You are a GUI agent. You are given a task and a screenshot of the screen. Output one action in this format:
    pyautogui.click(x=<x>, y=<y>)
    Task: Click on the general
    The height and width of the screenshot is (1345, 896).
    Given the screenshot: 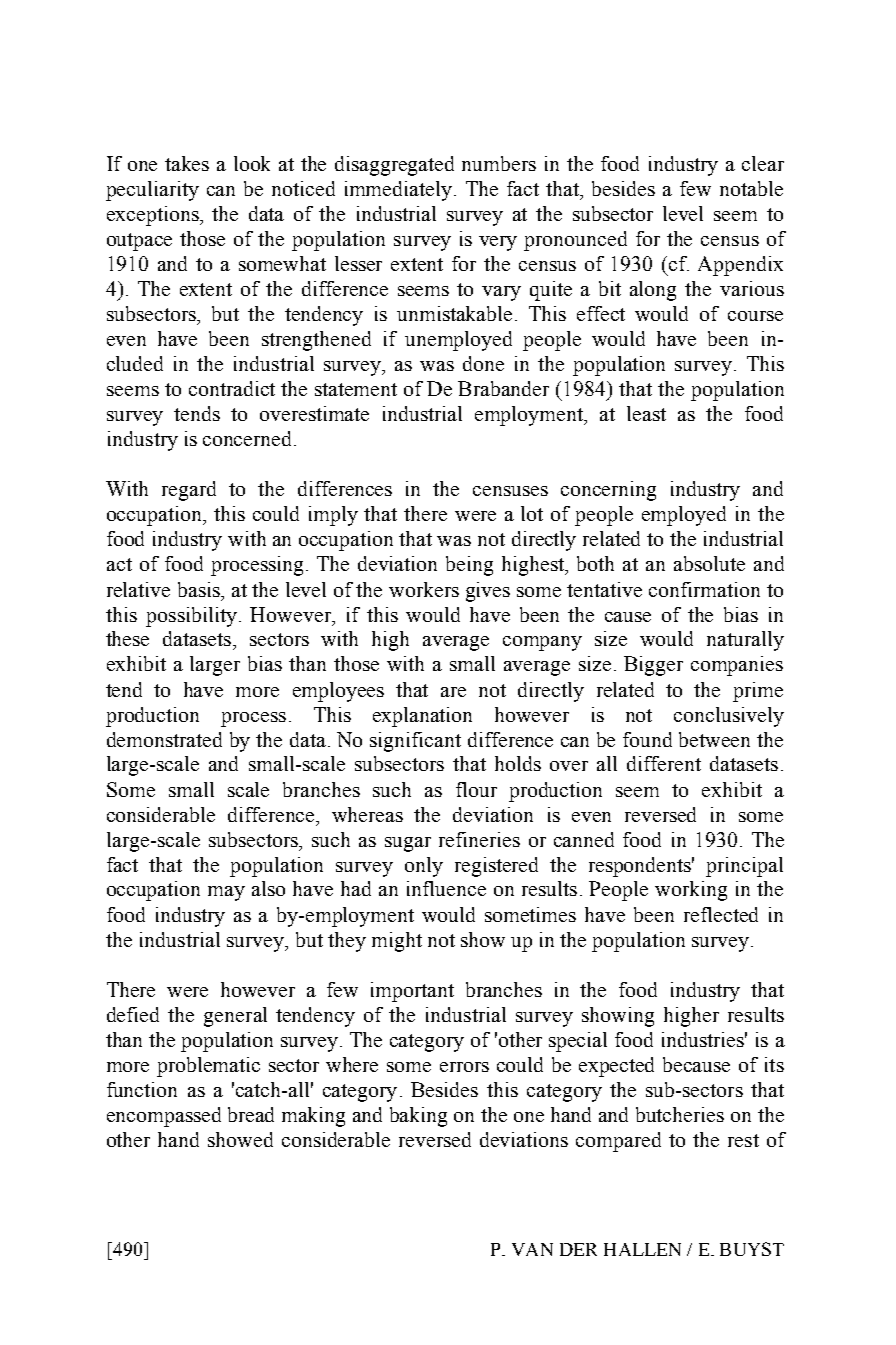 What is the action you would take?
    pyautogui.click(x=235, y=1017)
